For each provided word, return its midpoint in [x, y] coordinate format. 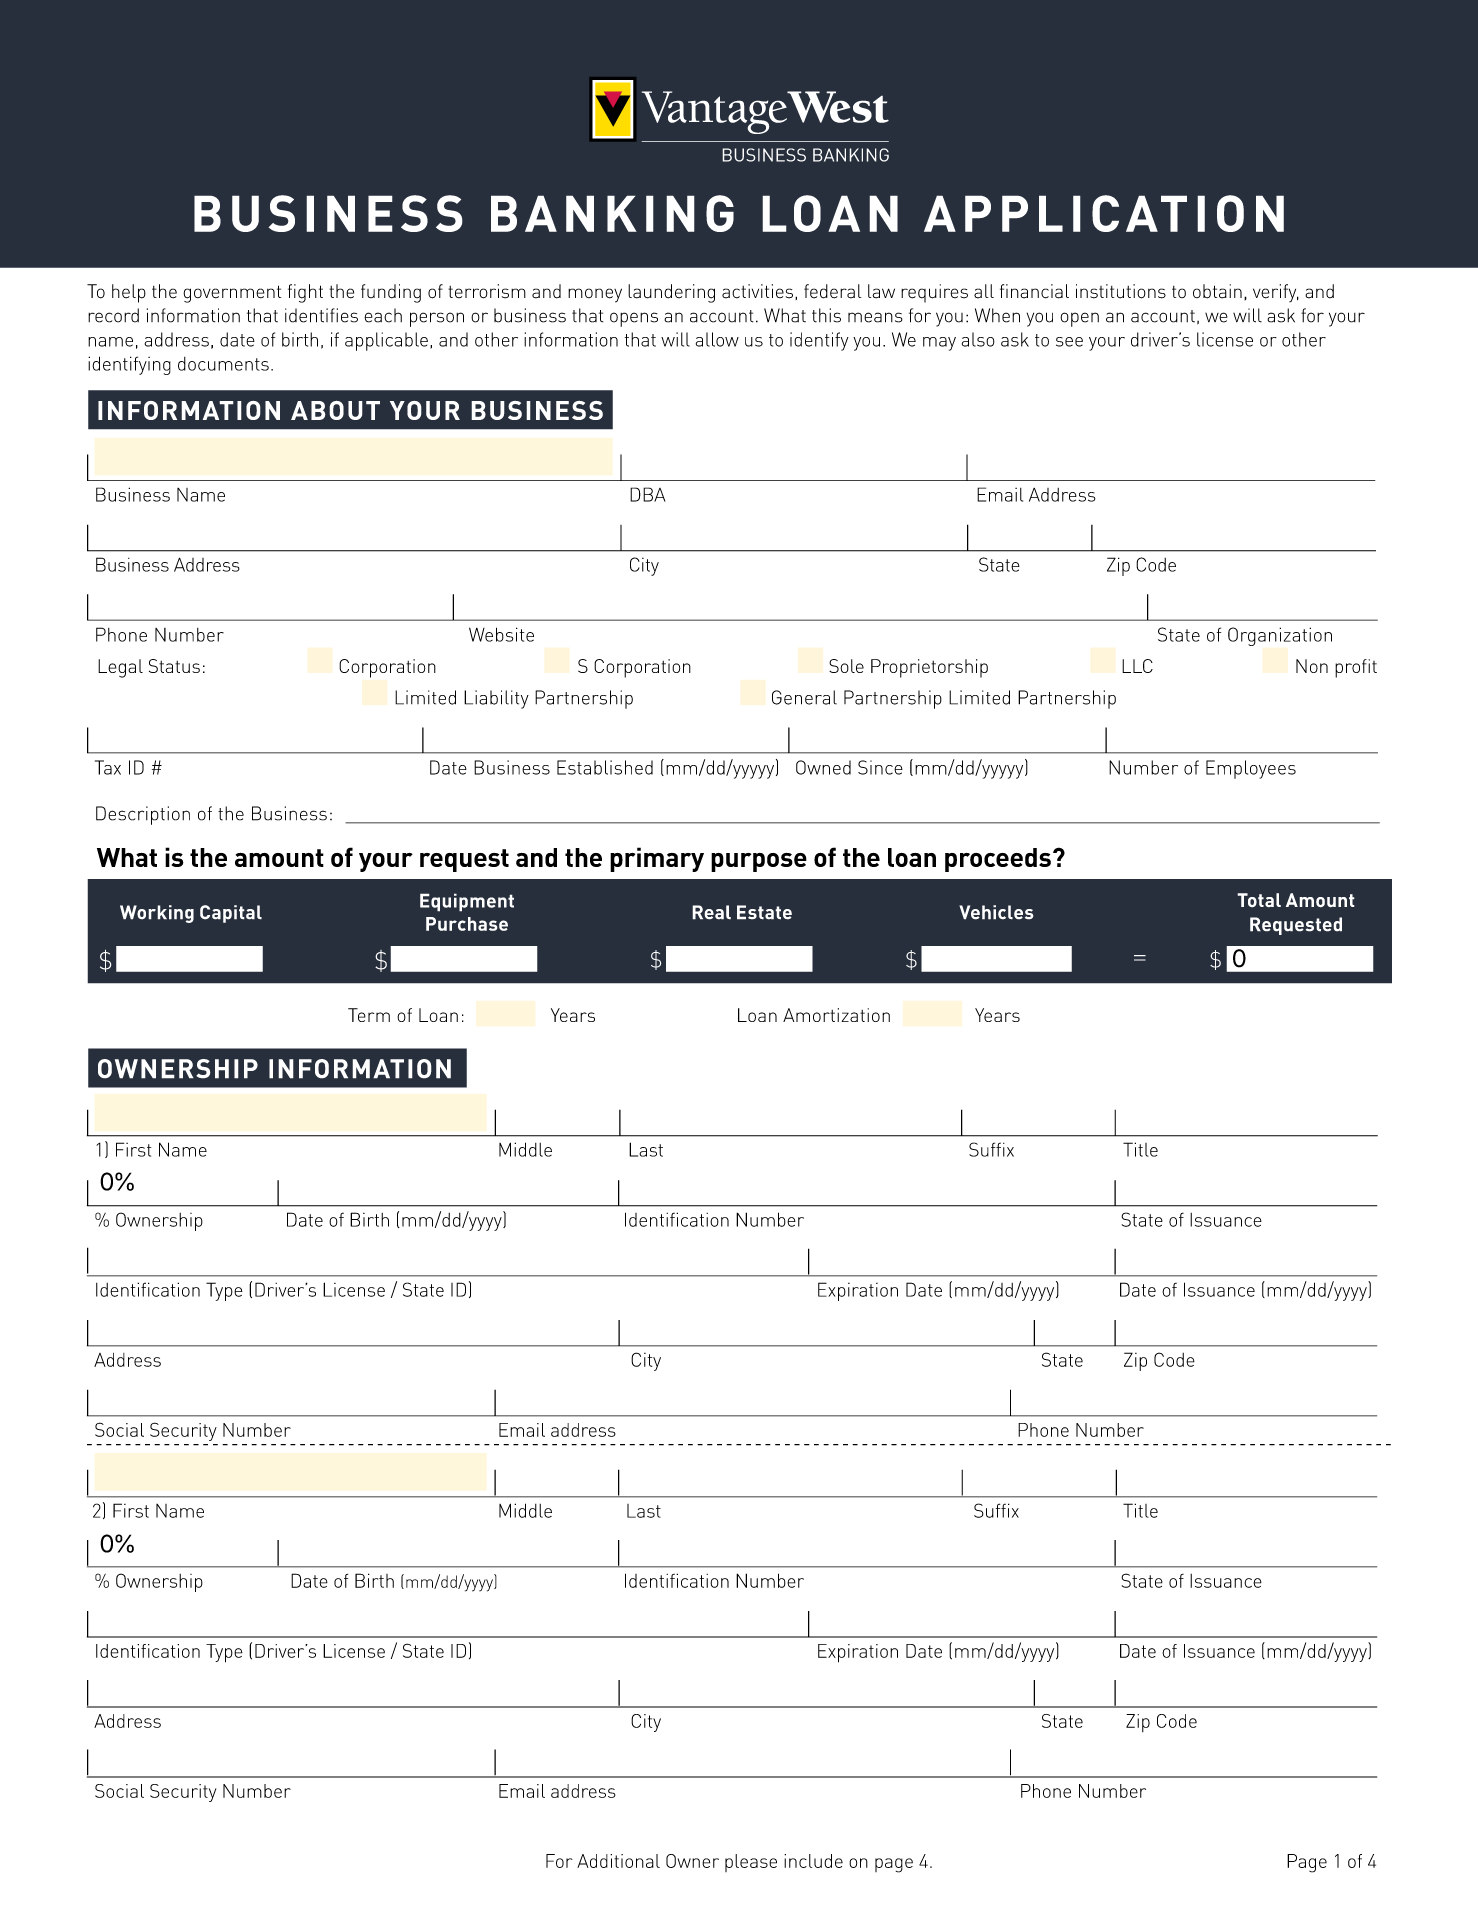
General [804, 697]
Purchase [467, 924]
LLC [1137, 666]
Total [1259, 900]
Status [174, 666]
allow [717, 339]
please [751, 1863]
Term [369, 1015]
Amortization [836, 1015]
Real [711, 912]
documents [223, 364]
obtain [1217, 291]
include [813, 1861]
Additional [618, 1861]
